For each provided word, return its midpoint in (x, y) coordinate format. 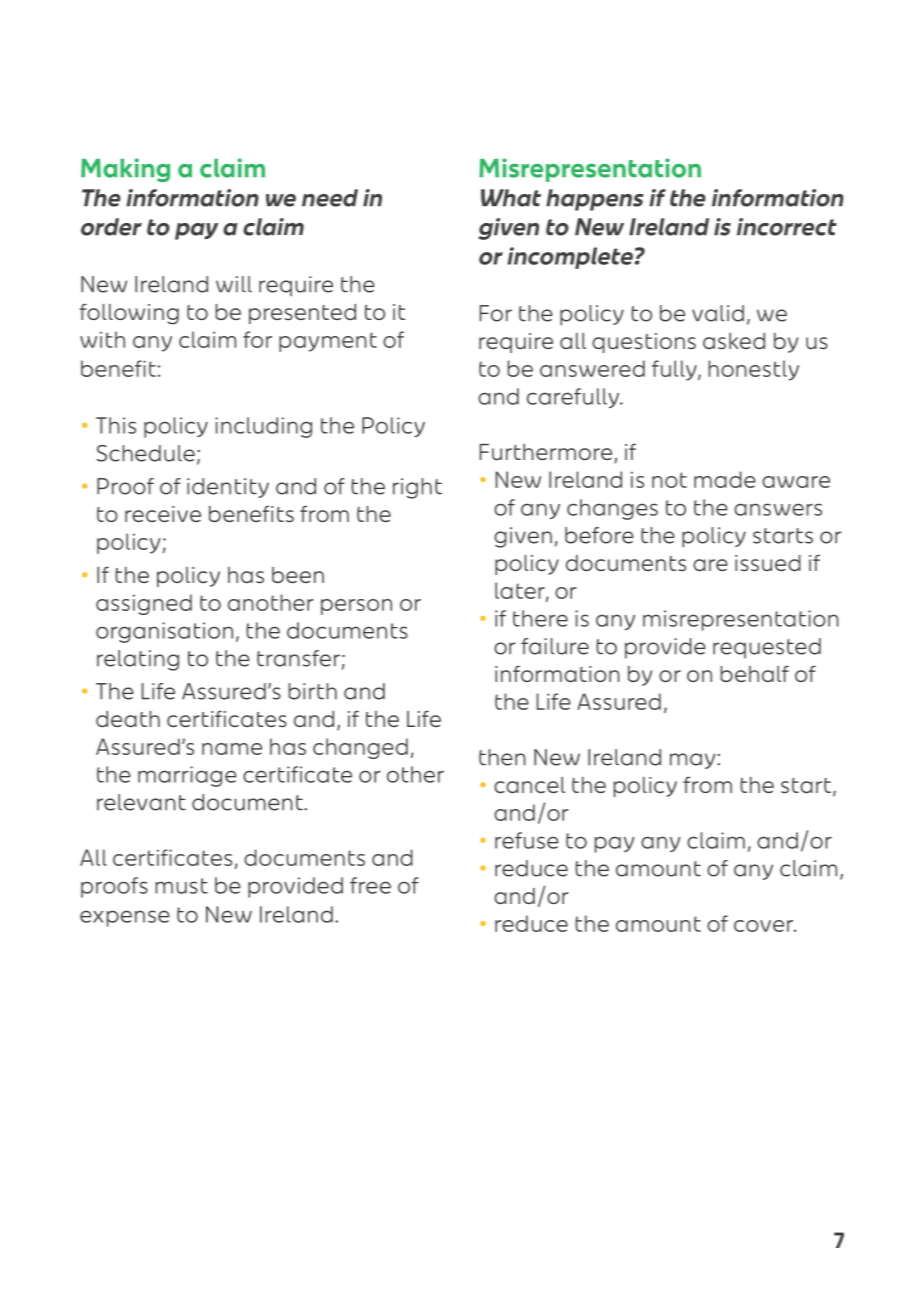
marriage (187, 776)
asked (734, 341)
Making (125, 170)
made (725, 479)
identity (228, 488)
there (540, 618)
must (181, 886)
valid (718, 313)
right (417, 488)
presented (302, 314)
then (502, 757)
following (129, 314)
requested (767, 648)
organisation (164, 632)
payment (328, 342)
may (694, 761)
